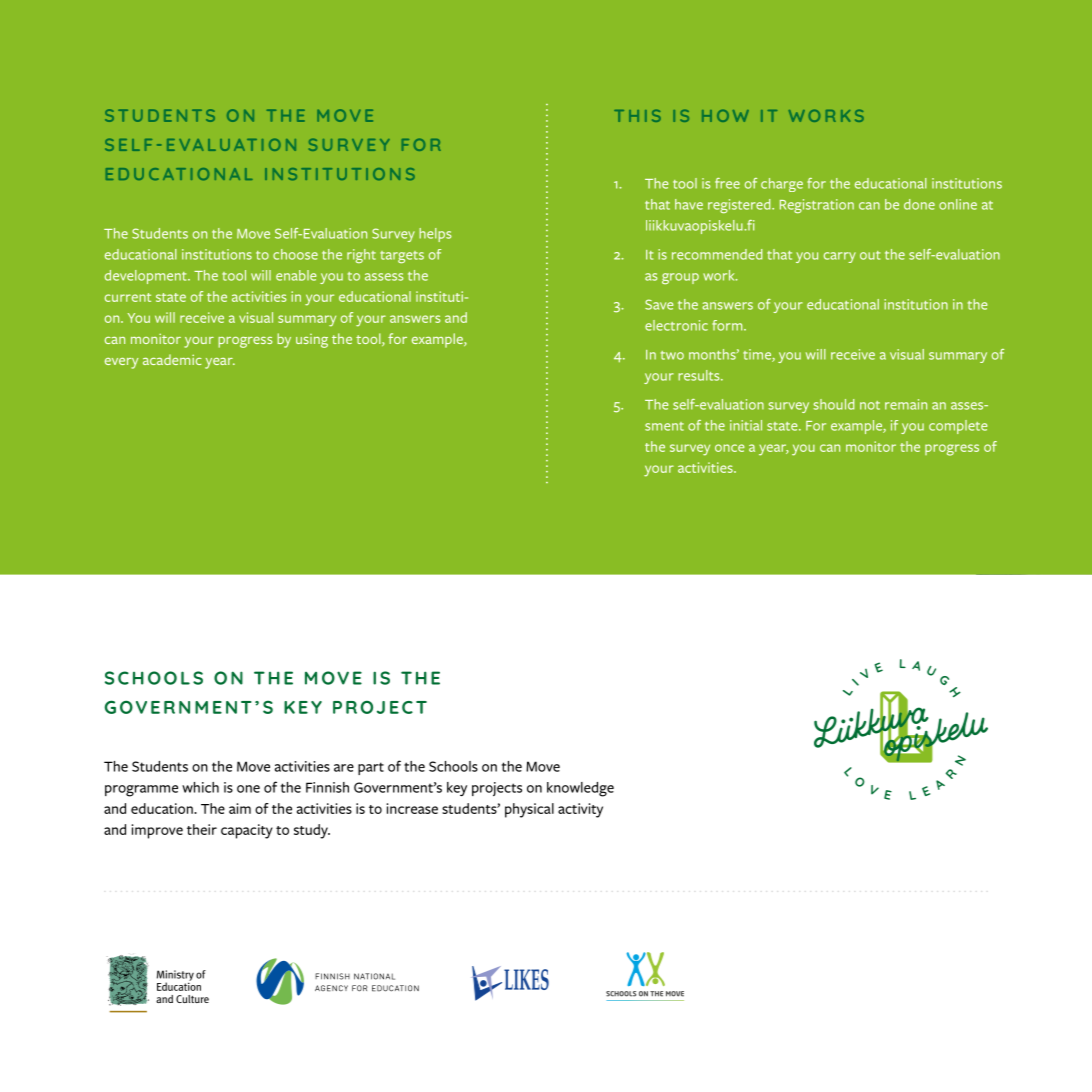 The image size is (1092, 1092). I want to click on THIS, so click(637, 115).
